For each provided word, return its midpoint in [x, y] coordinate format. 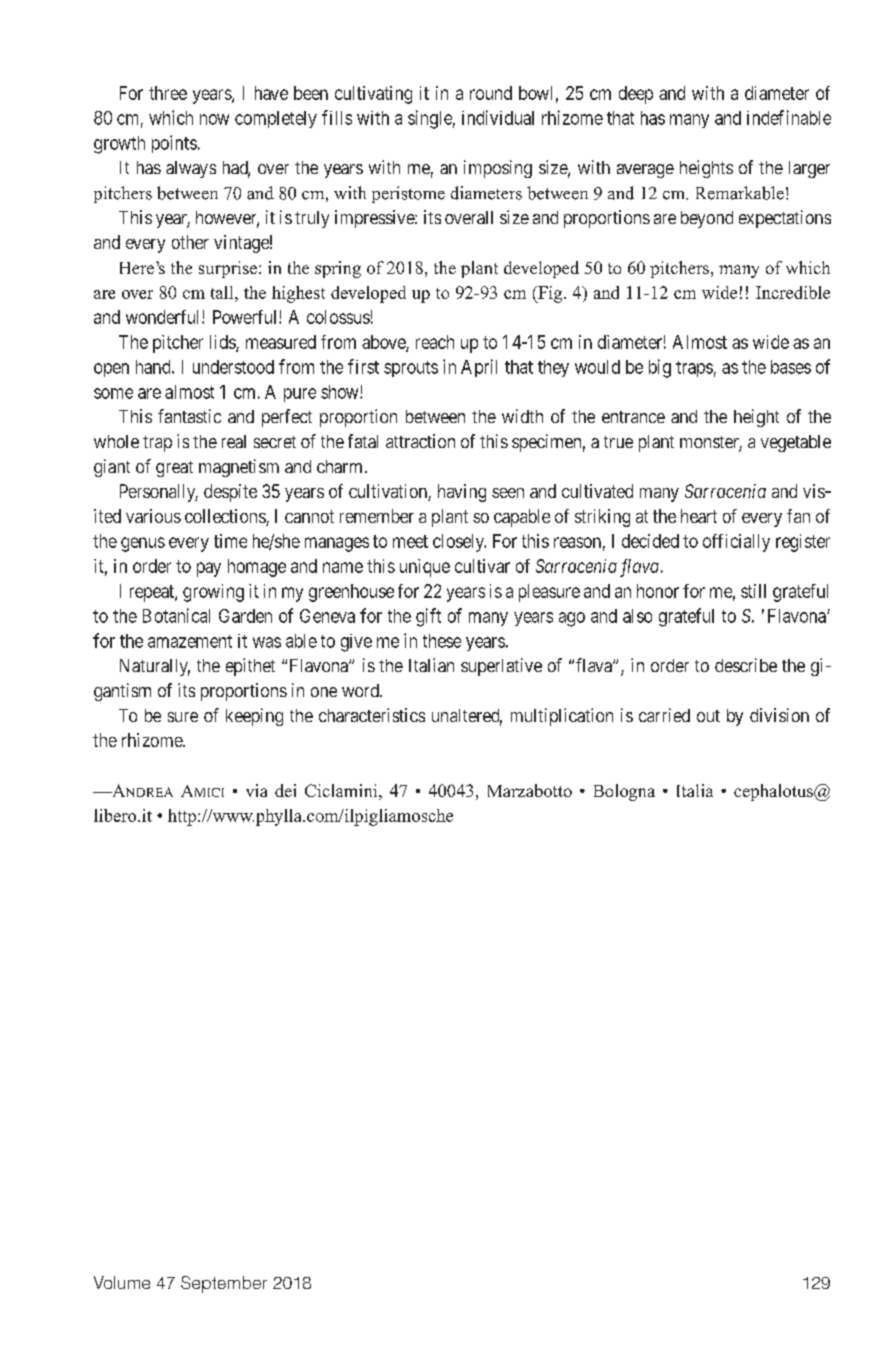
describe [746, 665]
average [645, 171]
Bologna [624, 792]
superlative [501, 667]
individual [498, 117]
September [224, 1284]
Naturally [155, 667]
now [214, 119]
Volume [122, 1282]
